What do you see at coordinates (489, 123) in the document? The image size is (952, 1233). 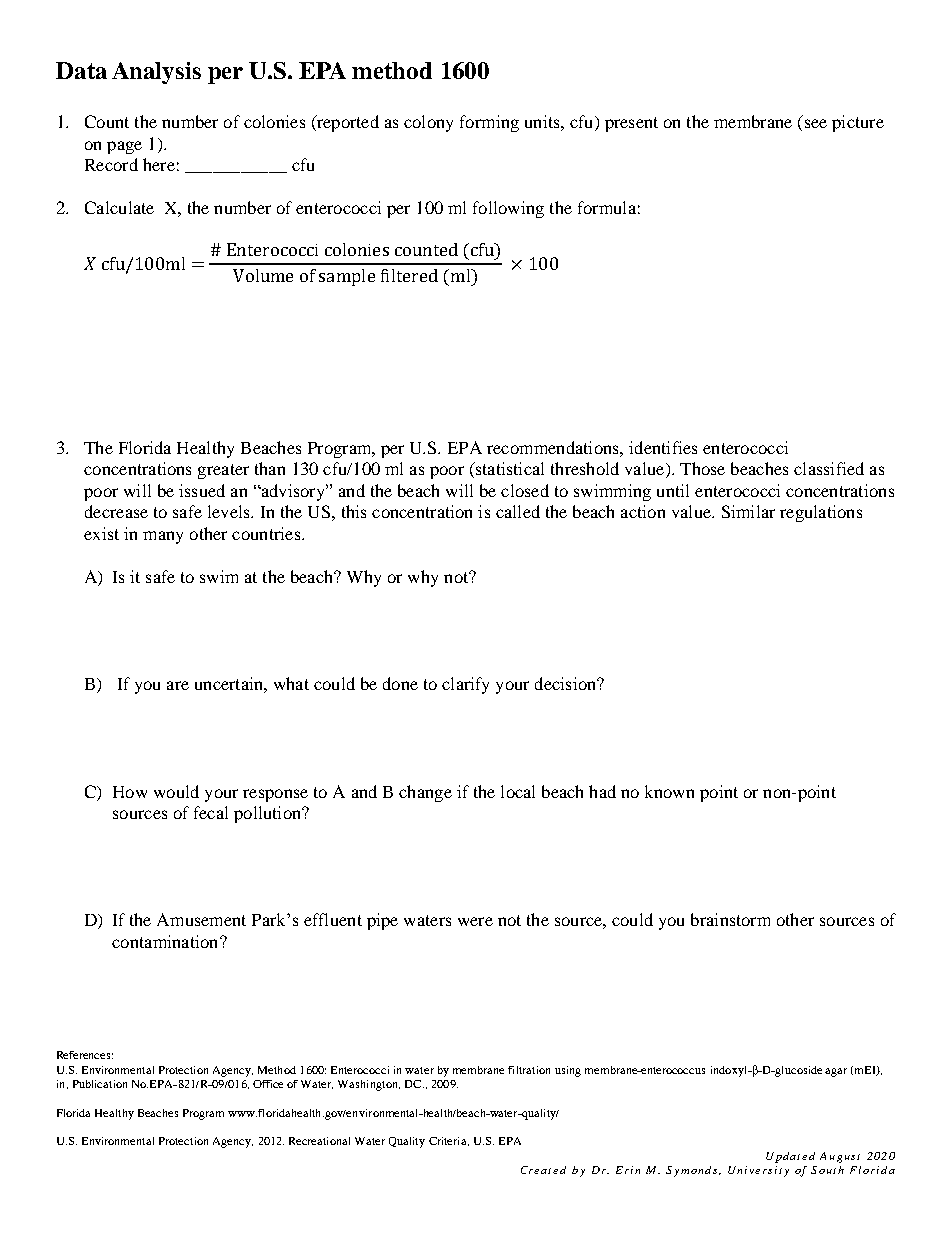 I see `forming` at bounding box center [489, 123].
